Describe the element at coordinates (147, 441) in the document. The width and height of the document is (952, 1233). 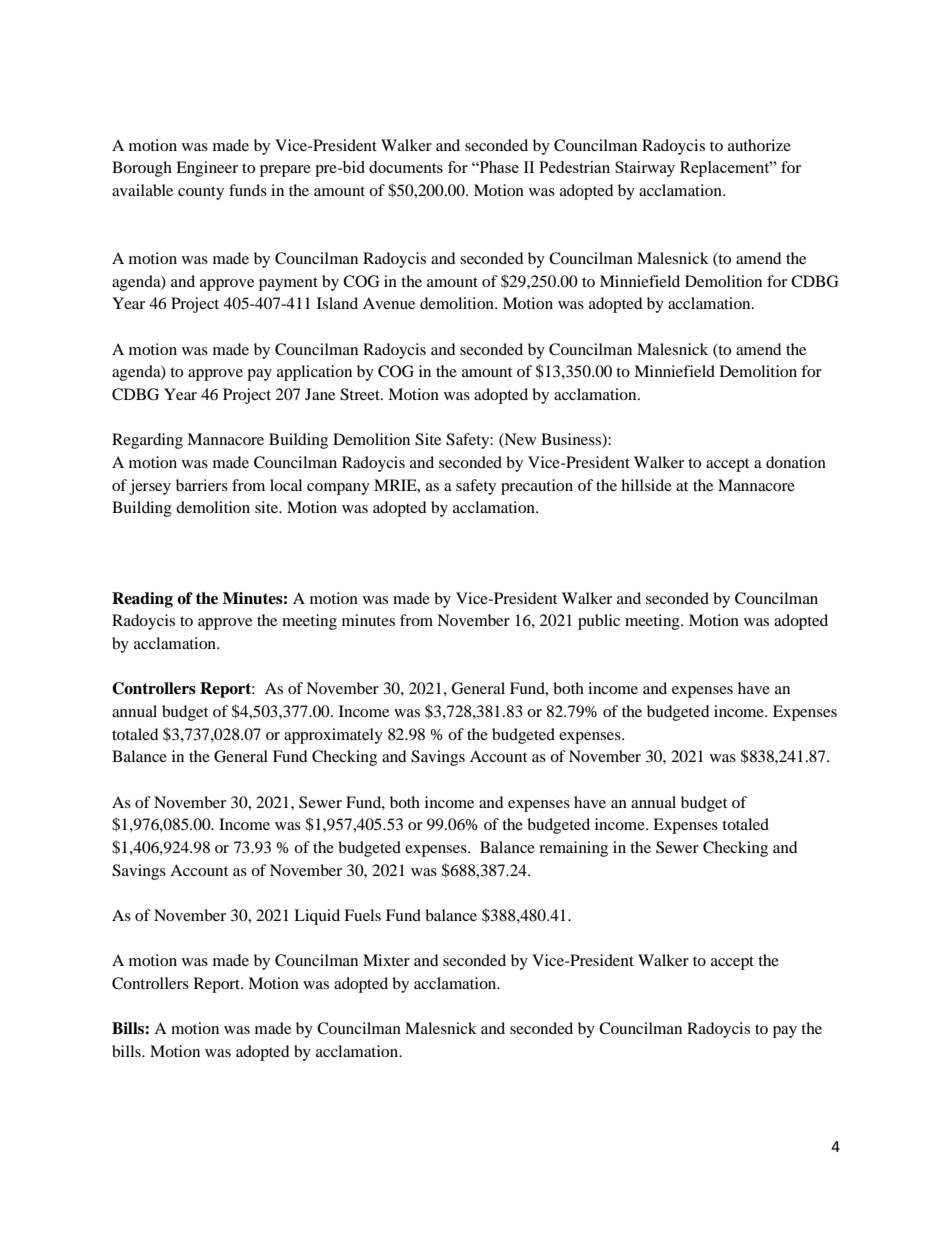
I see `Regarding` at that location.
